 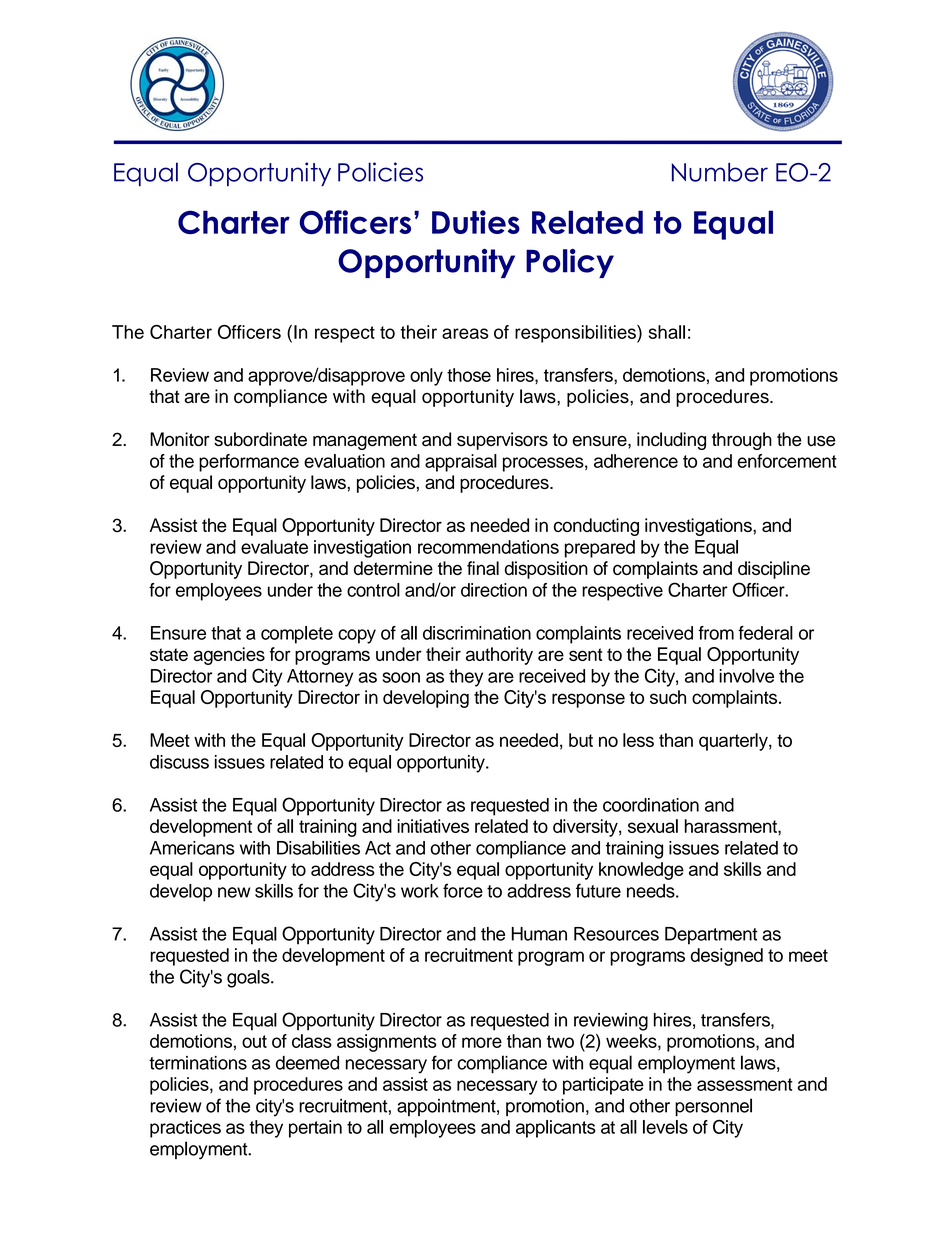 I want to click on Number, so click(x=720, y=172).
